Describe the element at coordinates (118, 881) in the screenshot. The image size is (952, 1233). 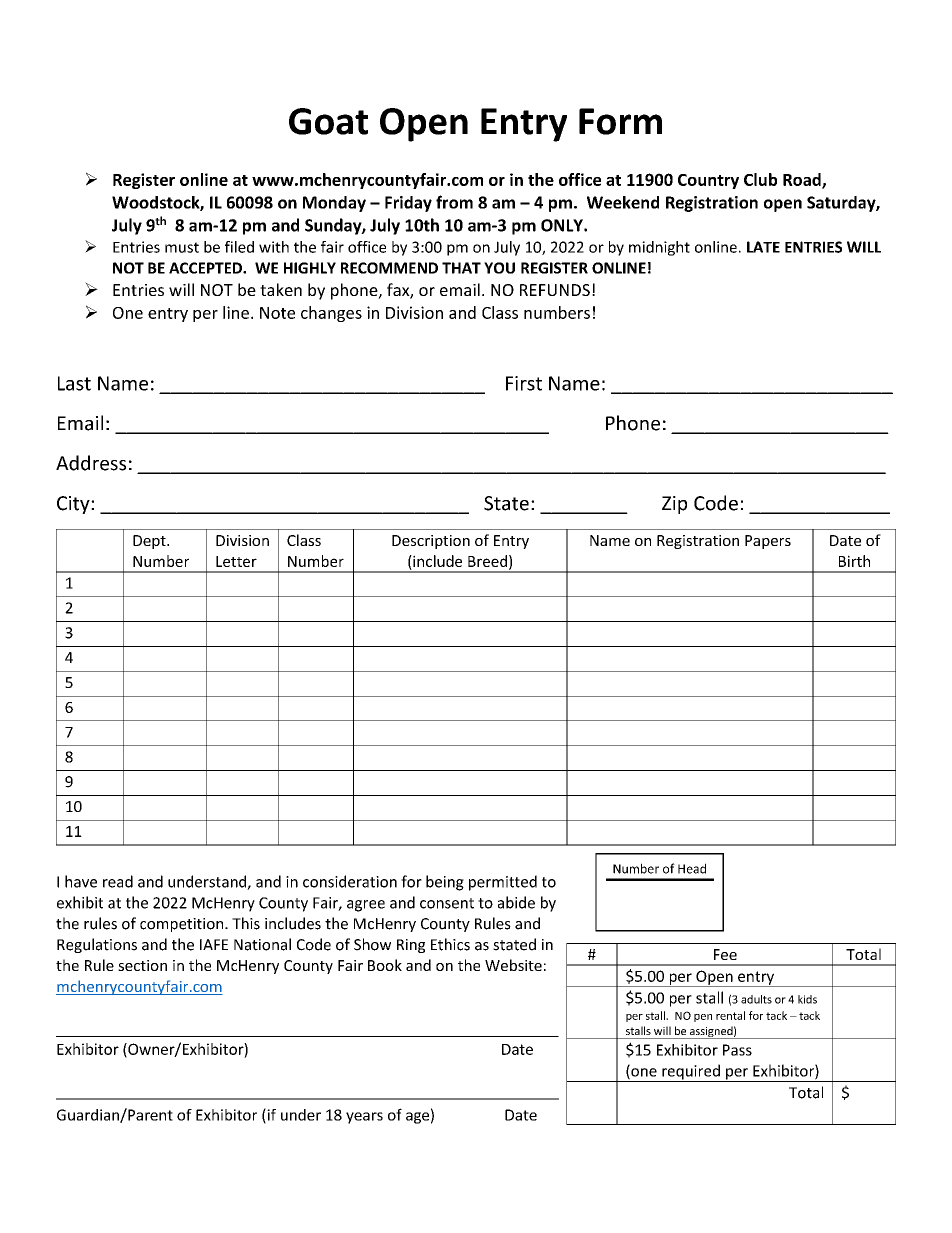
I see `read` at that location.
